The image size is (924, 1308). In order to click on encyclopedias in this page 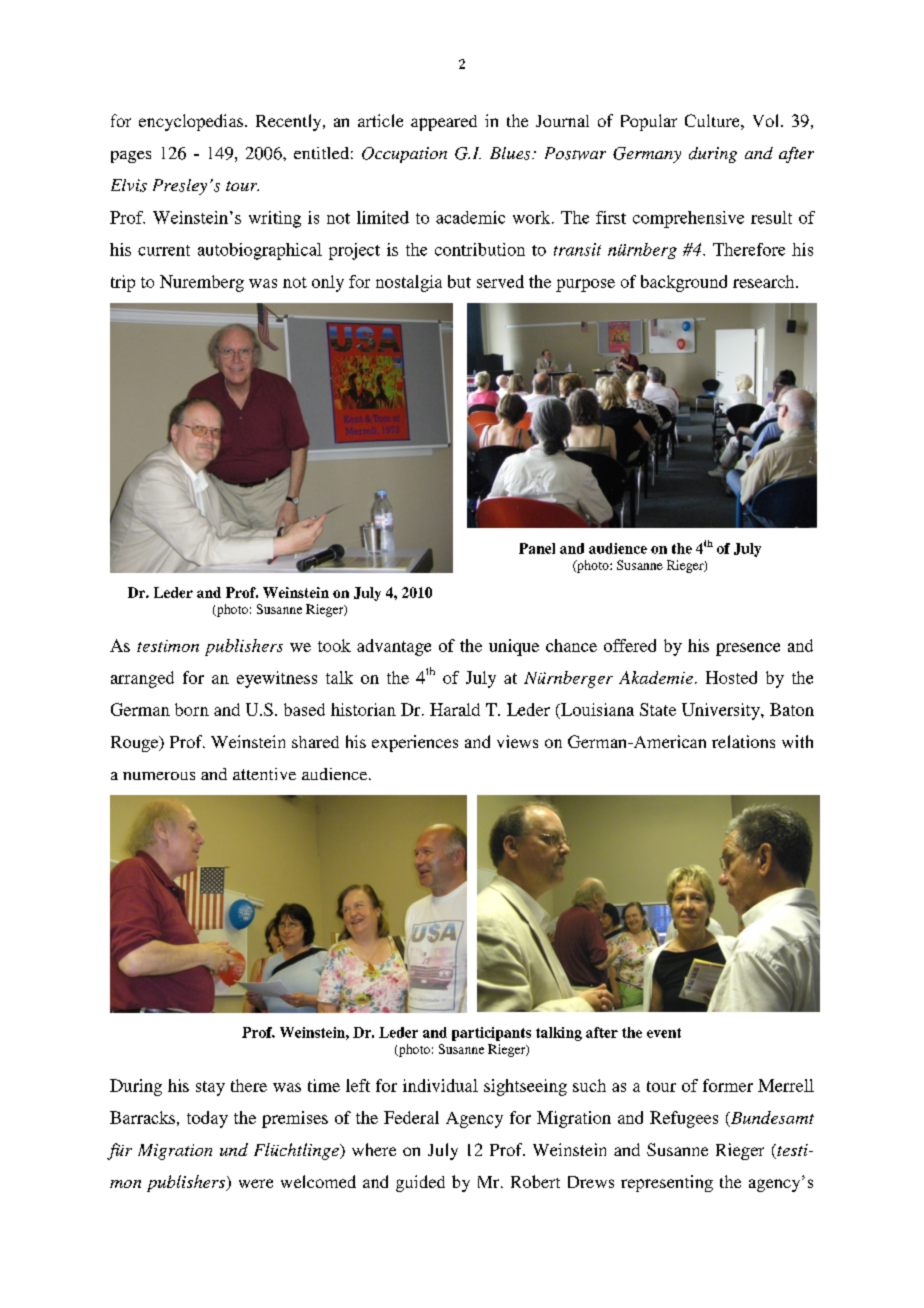, I will do `click(192, 122)`.
